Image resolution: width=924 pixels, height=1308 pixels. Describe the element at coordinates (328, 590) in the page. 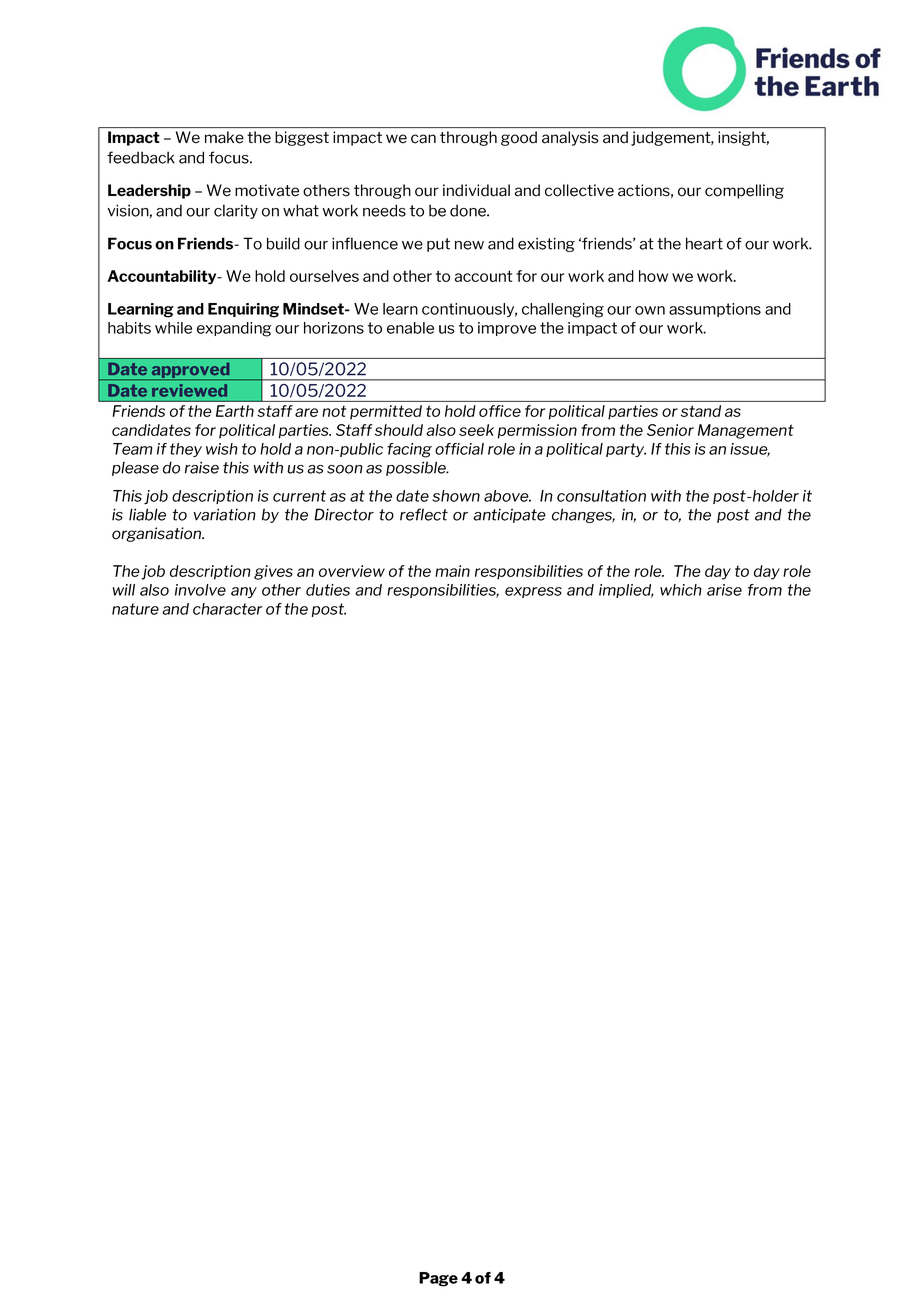

I see `duties` at that location.
